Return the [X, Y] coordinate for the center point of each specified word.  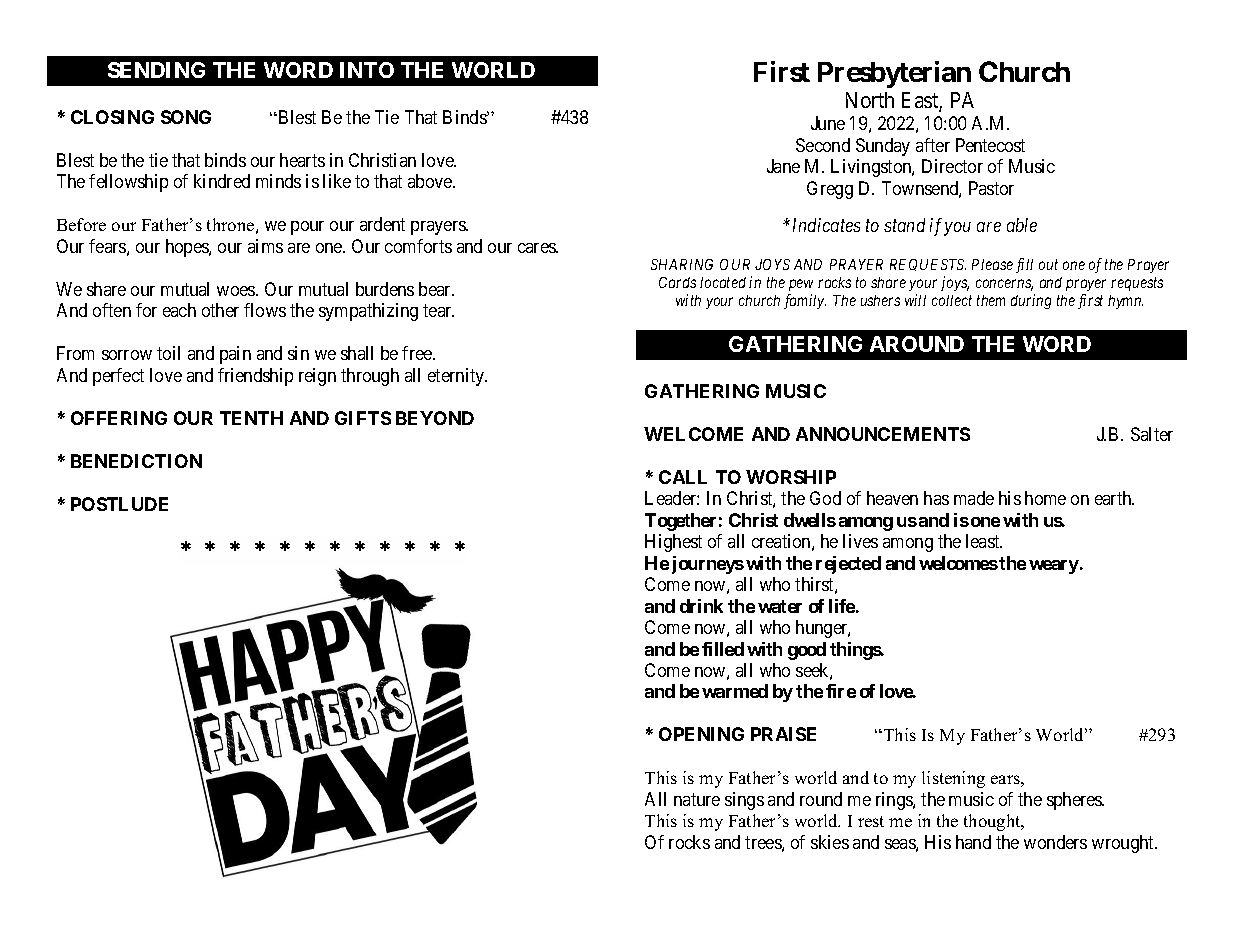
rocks [689, 842]
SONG [186, 117]
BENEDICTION [136, 461]
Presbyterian [894, 74]
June [828, 123]
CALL [683, 477]
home [1045, 498]
